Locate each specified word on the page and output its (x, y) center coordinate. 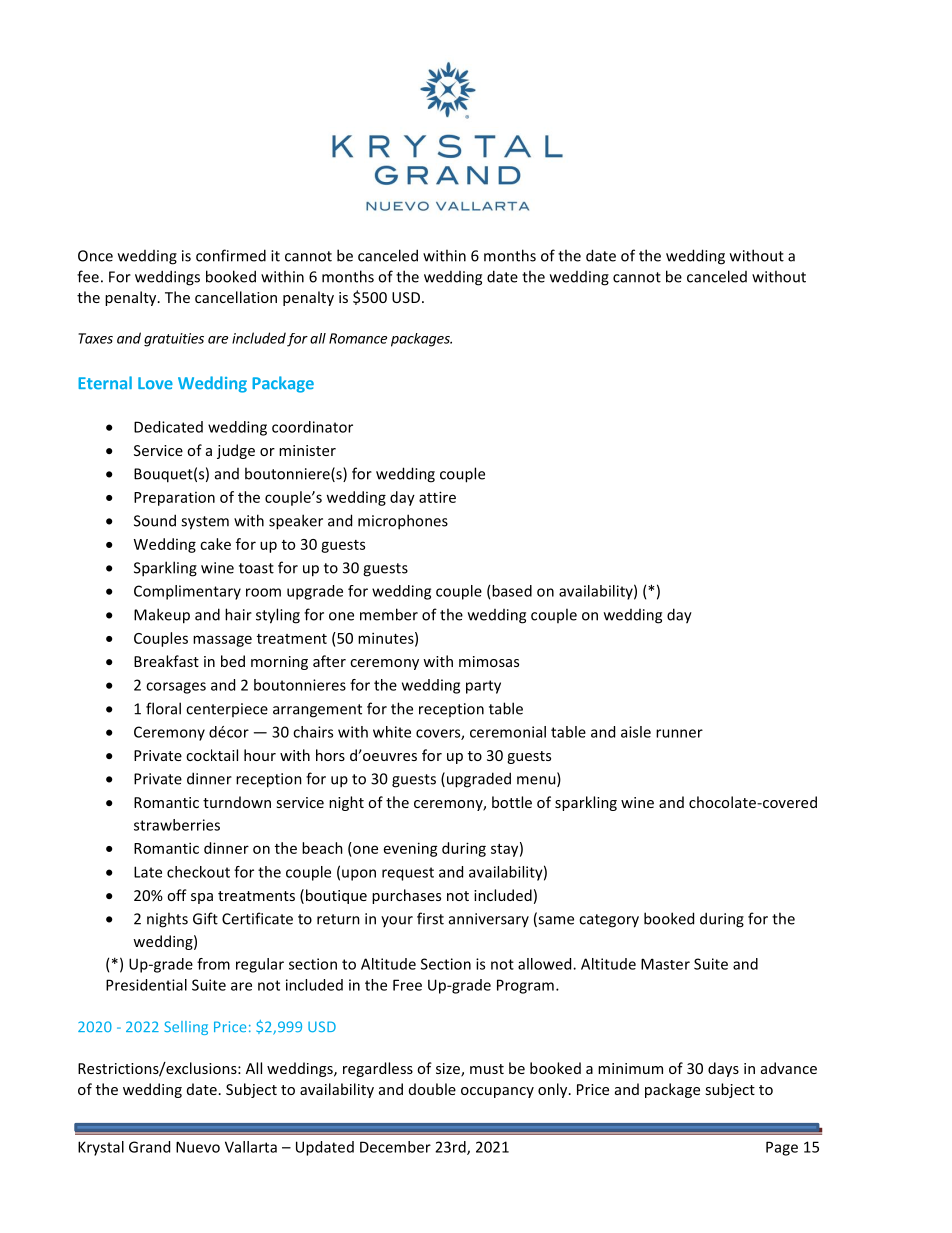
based (512, 591)
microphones (403, 522)
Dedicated (168, 427)
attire (437, 497)
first (430, 918)
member (389, 614)
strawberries (177, 825)
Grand (149, 1147)
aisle (636, 732)
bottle (512, 802)
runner (679, 733)
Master (665, 964)
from (213, 964)
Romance (358, 338)
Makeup (162, 616)
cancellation (236, 297)
